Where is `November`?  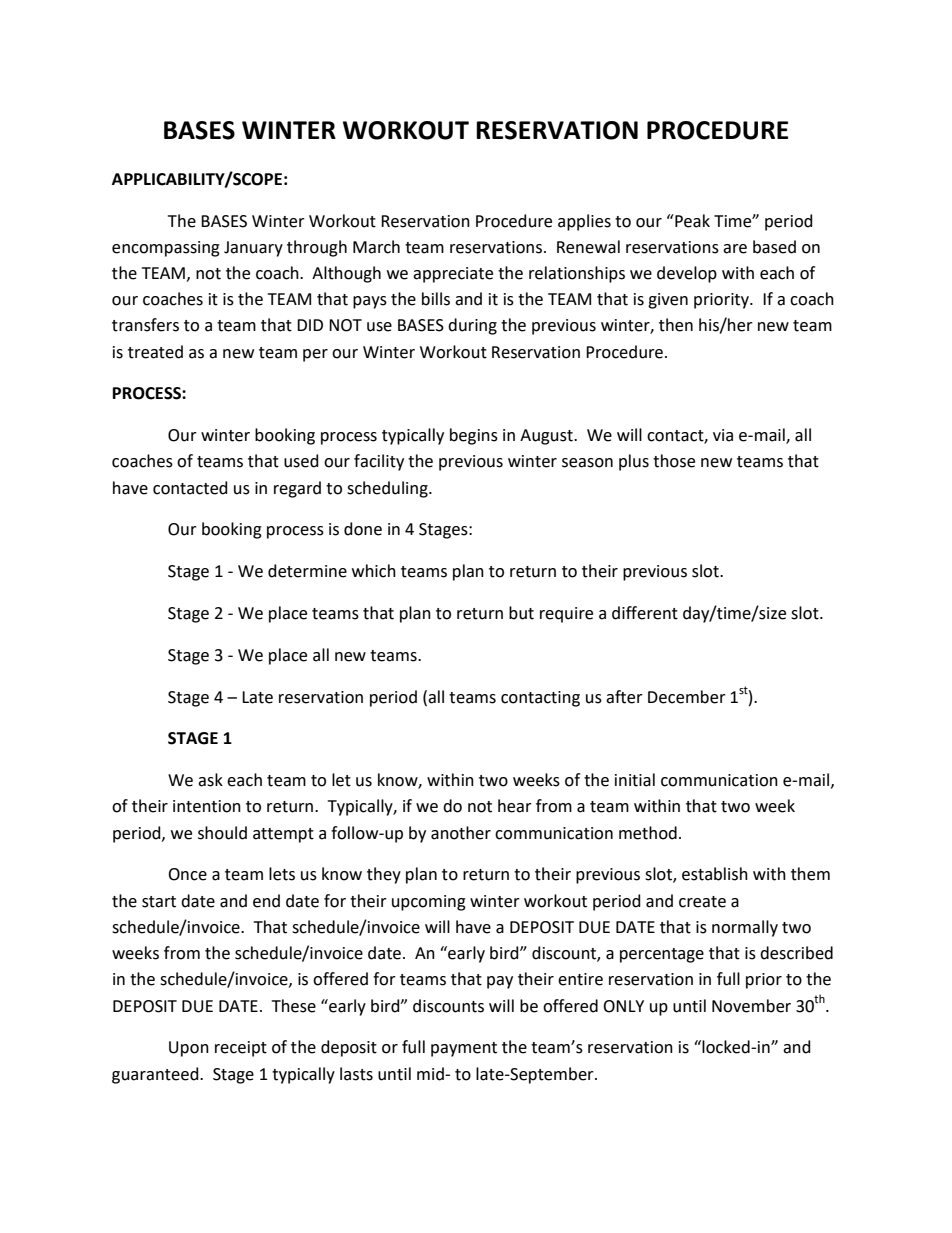
November is located at coordinates (751, 1006).
